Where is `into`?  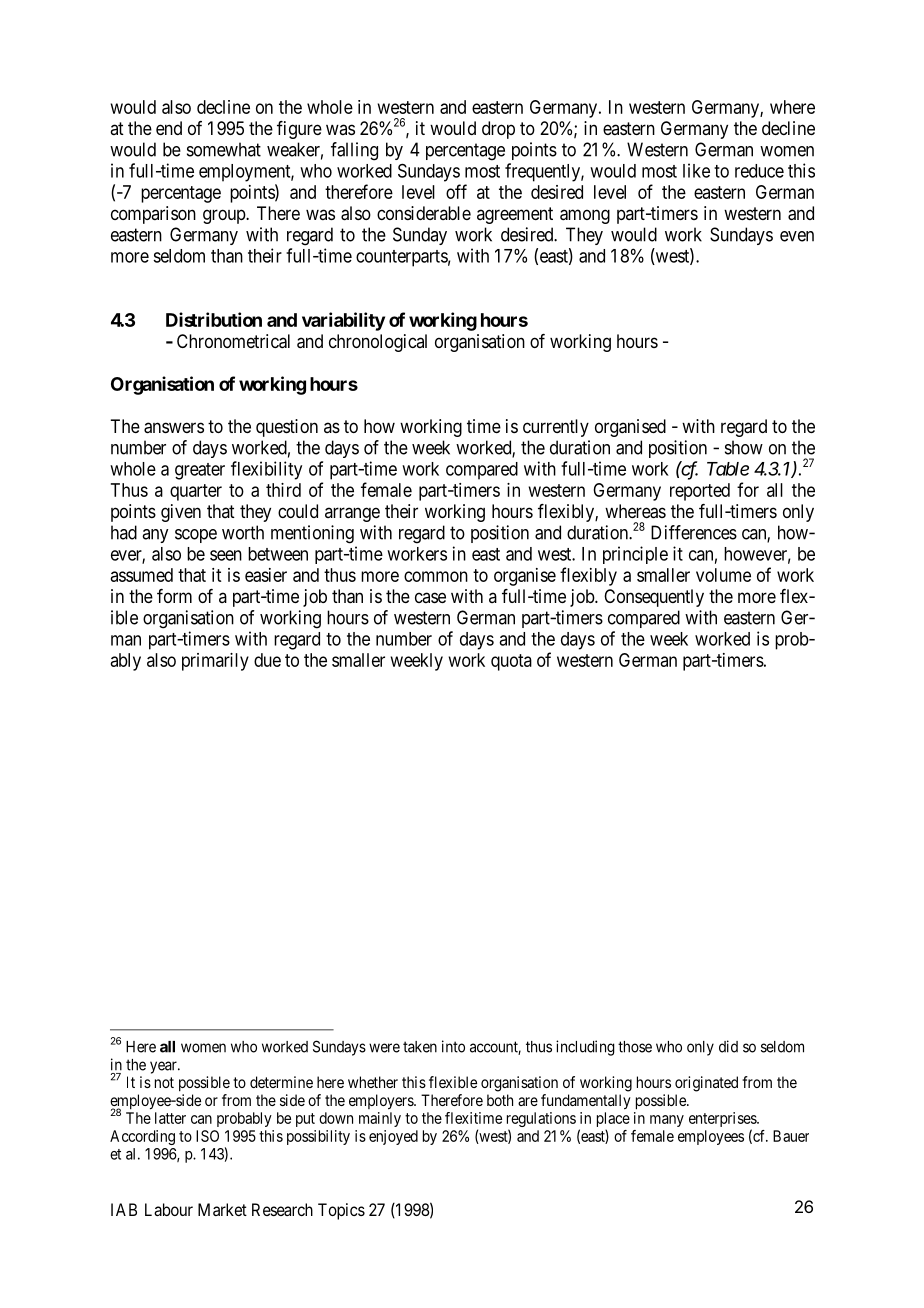
into is located at coordinates (453, 1046).
